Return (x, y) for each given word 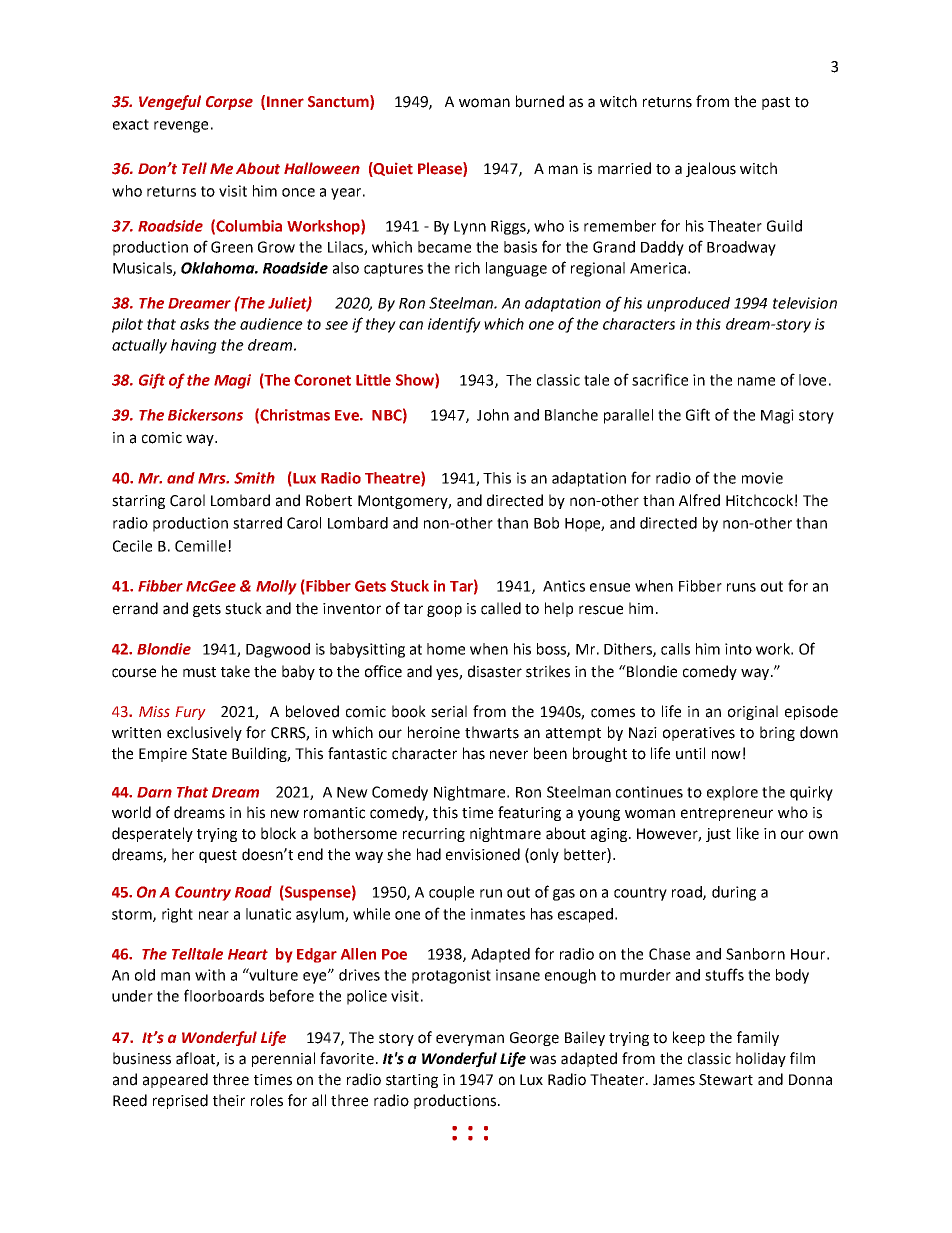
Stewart (726, 1080)
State (209, 754)
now (726, 755)
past (776, 103)
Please (441, 169)
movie (762, 478)
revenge (181, 127)
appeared (175, 1080)
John (493, 415)
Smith (254, 478)
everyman (470, 1040)
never (509, 755)
